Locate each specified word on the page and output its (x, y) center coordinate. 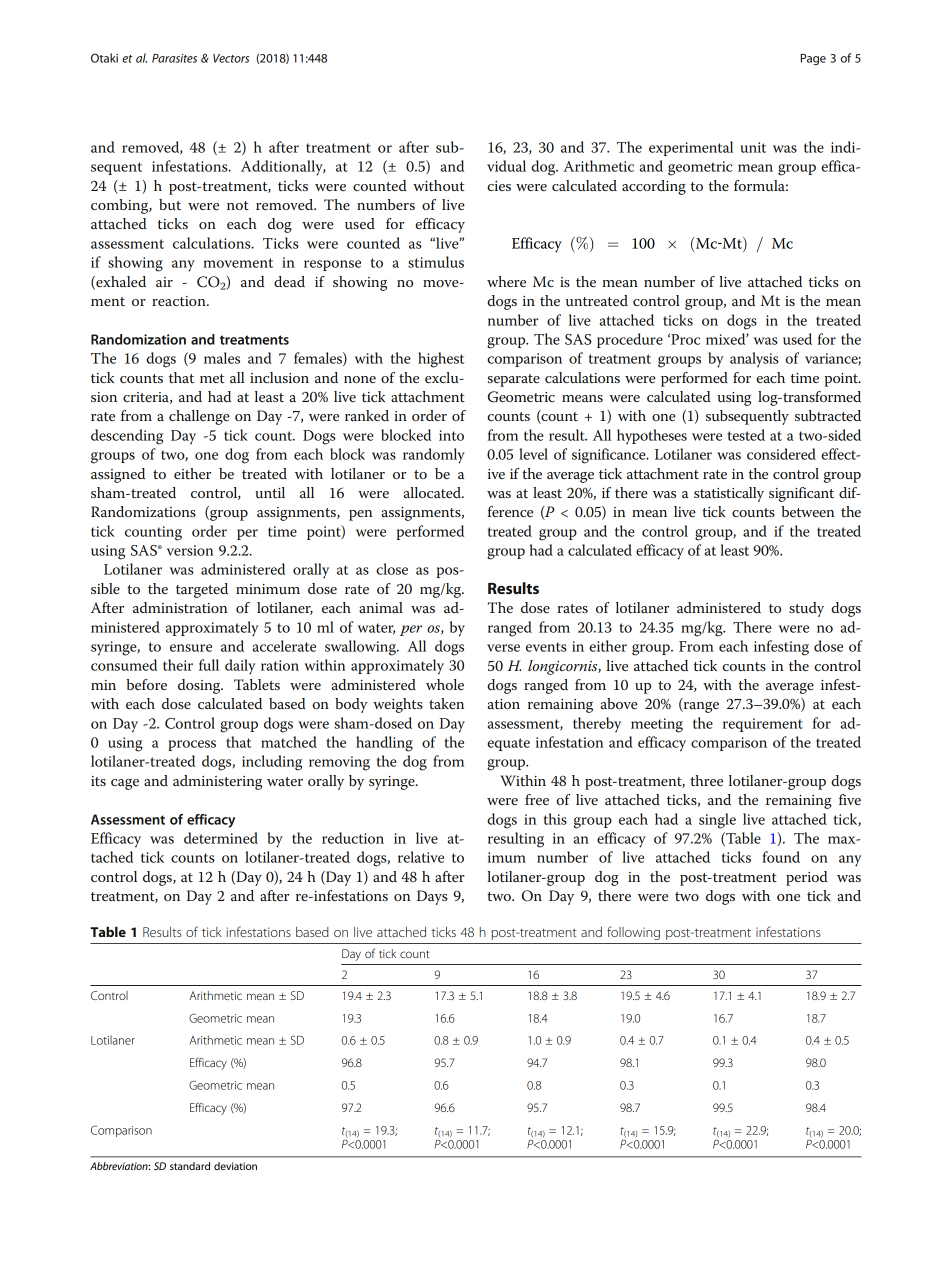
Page (813, 59)
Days (432, 897)
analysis (754, 359)
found (781, 857)
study (806, 609)
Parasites (174, 58)
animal (381, 607)
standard (190, 1166)
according (654, 187)
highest (441, 360)
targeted (202, 590)
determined (221, 838)
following (633, 933)
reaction (180, 301)
